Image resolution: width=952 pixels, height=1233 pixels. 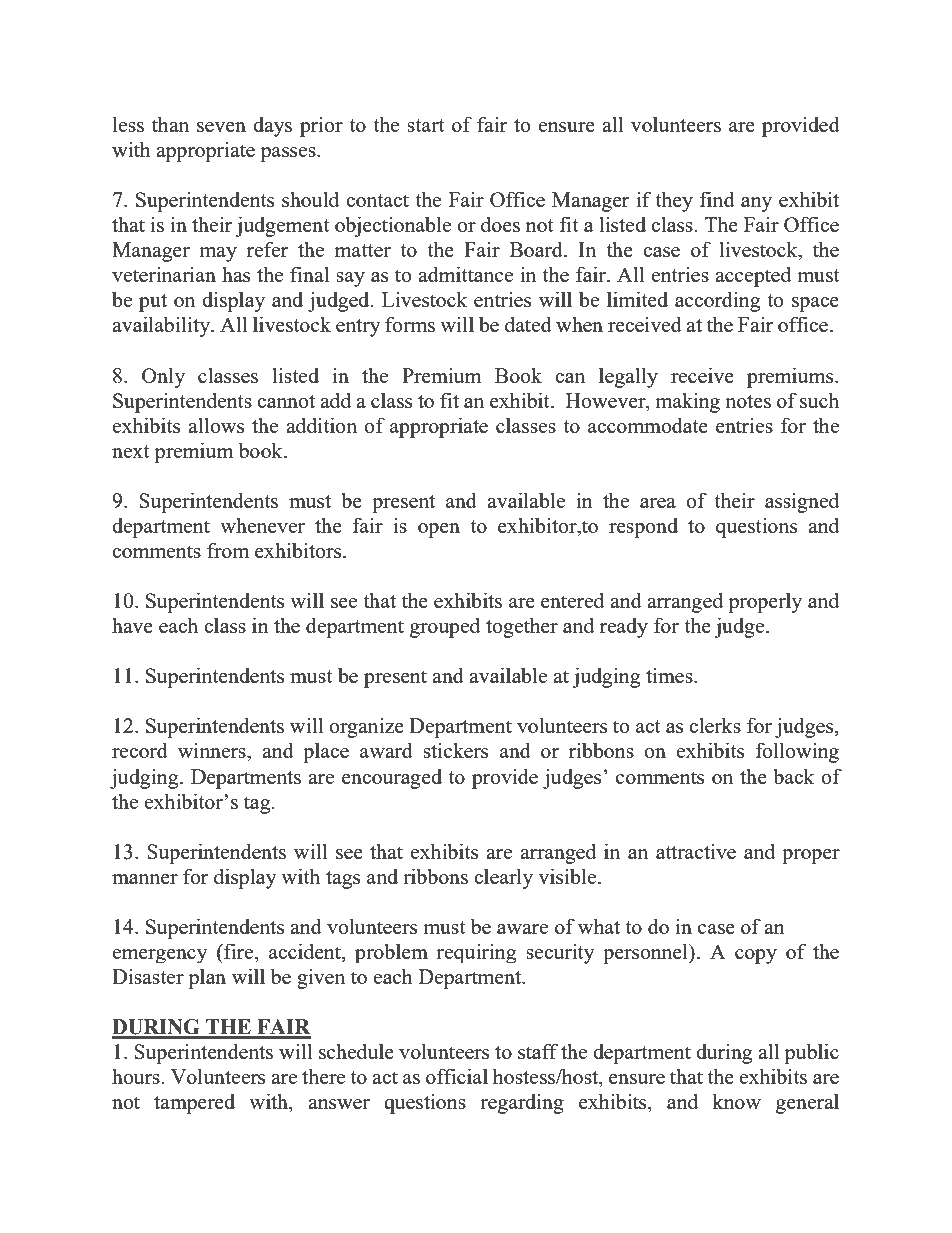 I want to click on find, so click(x=717, y=199).
